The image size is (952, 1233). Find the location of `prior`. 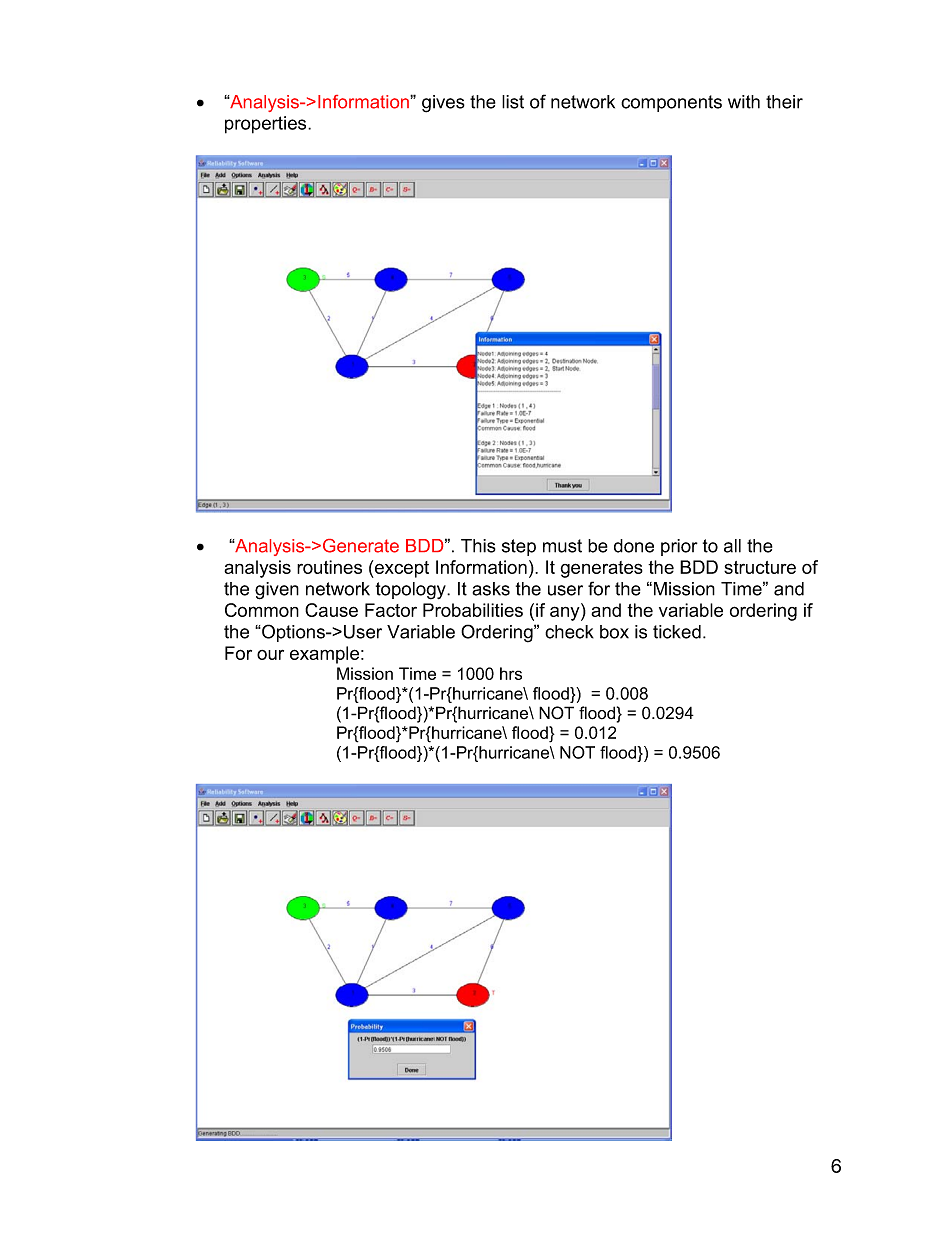

prior is located at coordinates (679, 547).
